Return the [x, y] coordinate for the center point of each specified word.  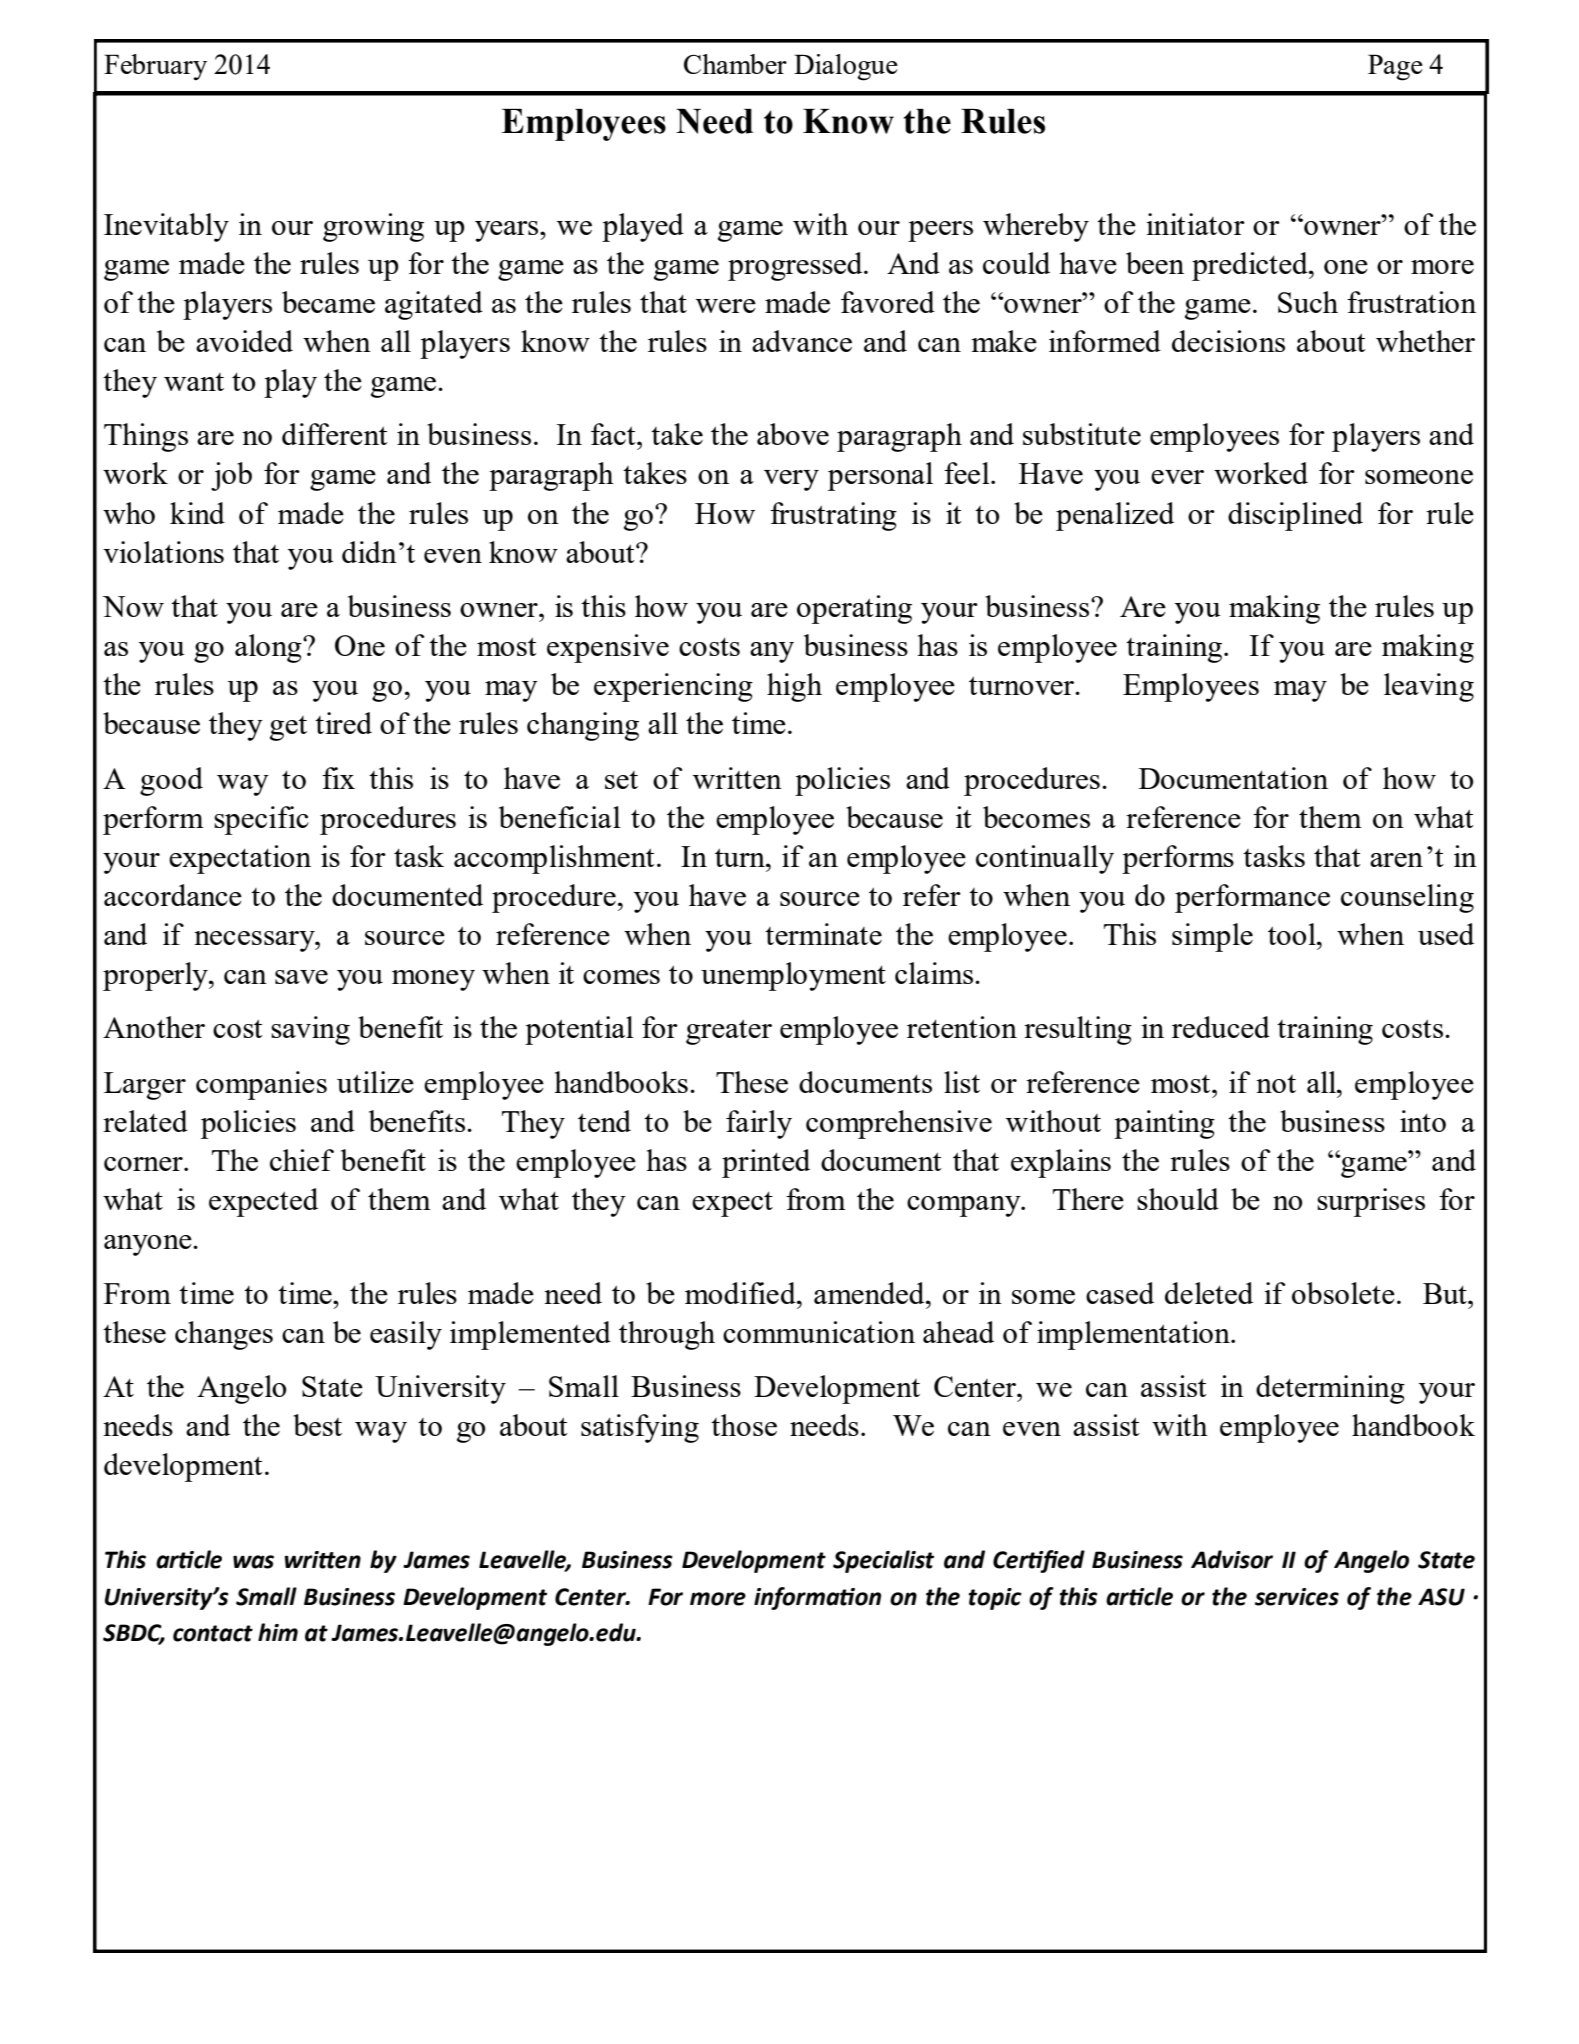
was [253, 1562]
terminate [823, 934]
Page [1395, 67]
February [155, 67]
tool [1293, 934]
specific [261, 820]
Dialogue [846, 67]
